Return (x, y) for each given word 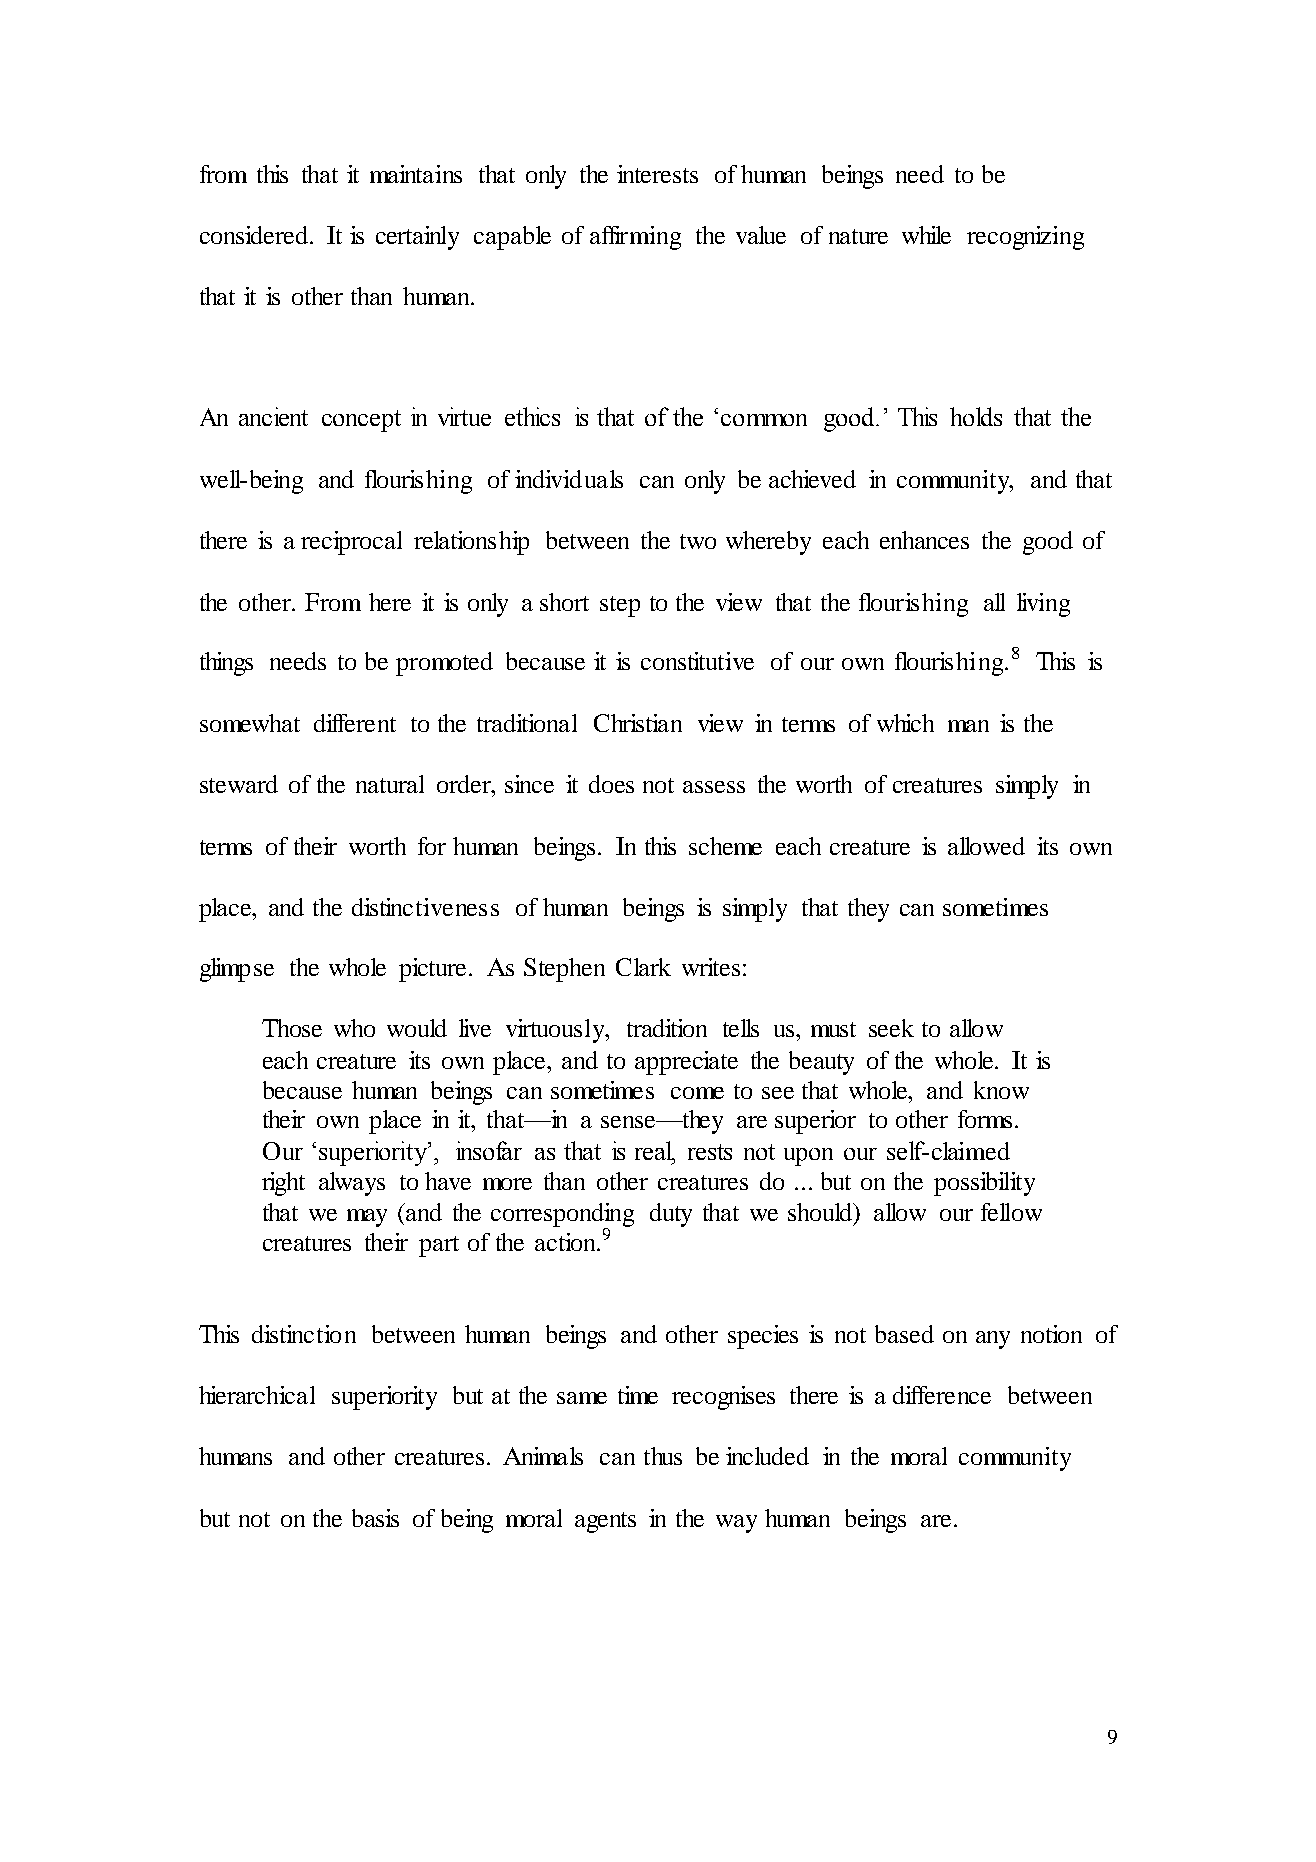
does (611, 784)
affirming (635, 238)
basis (375, 1518)
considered (255, 235)
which (905, 723)
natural (390, 784)
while (926, 235)
